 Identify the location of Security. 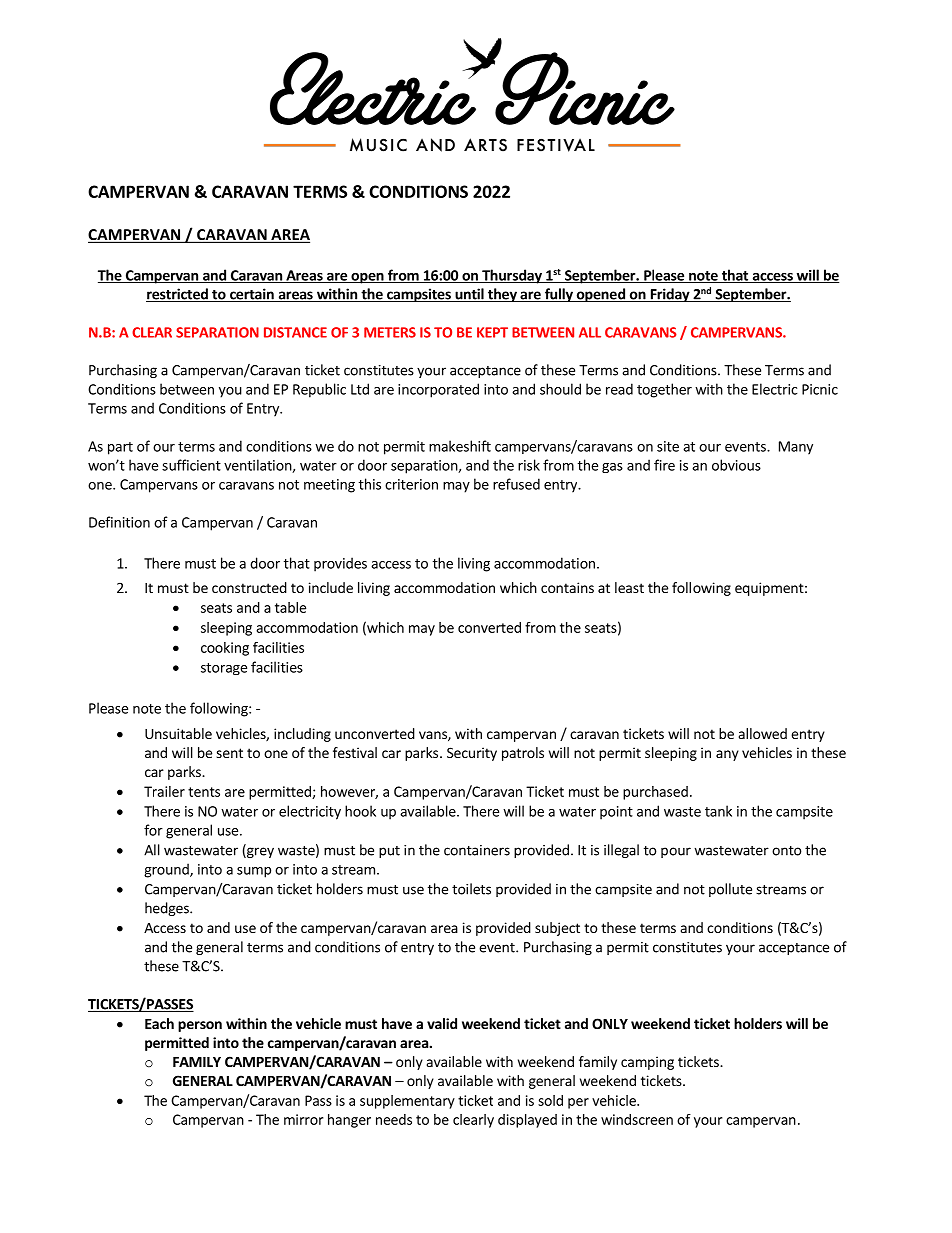
(472, 754).
